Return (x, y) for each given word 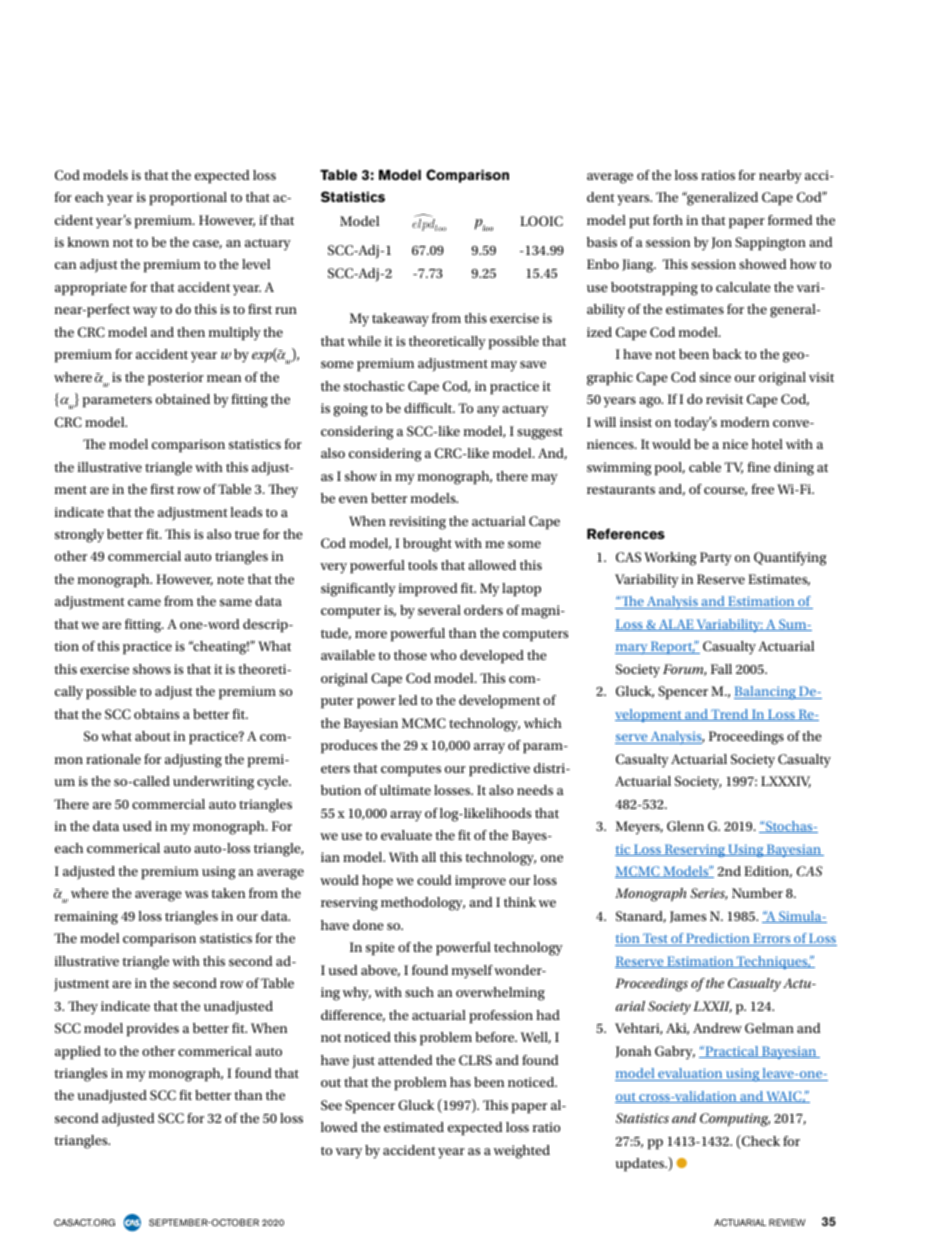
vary (349, 1153)
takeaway (400, 320)
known (88, 242)
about (153, 736)
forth (668, 220)
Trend (730, 715)
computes (411, 771)
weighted (522, 1152)
